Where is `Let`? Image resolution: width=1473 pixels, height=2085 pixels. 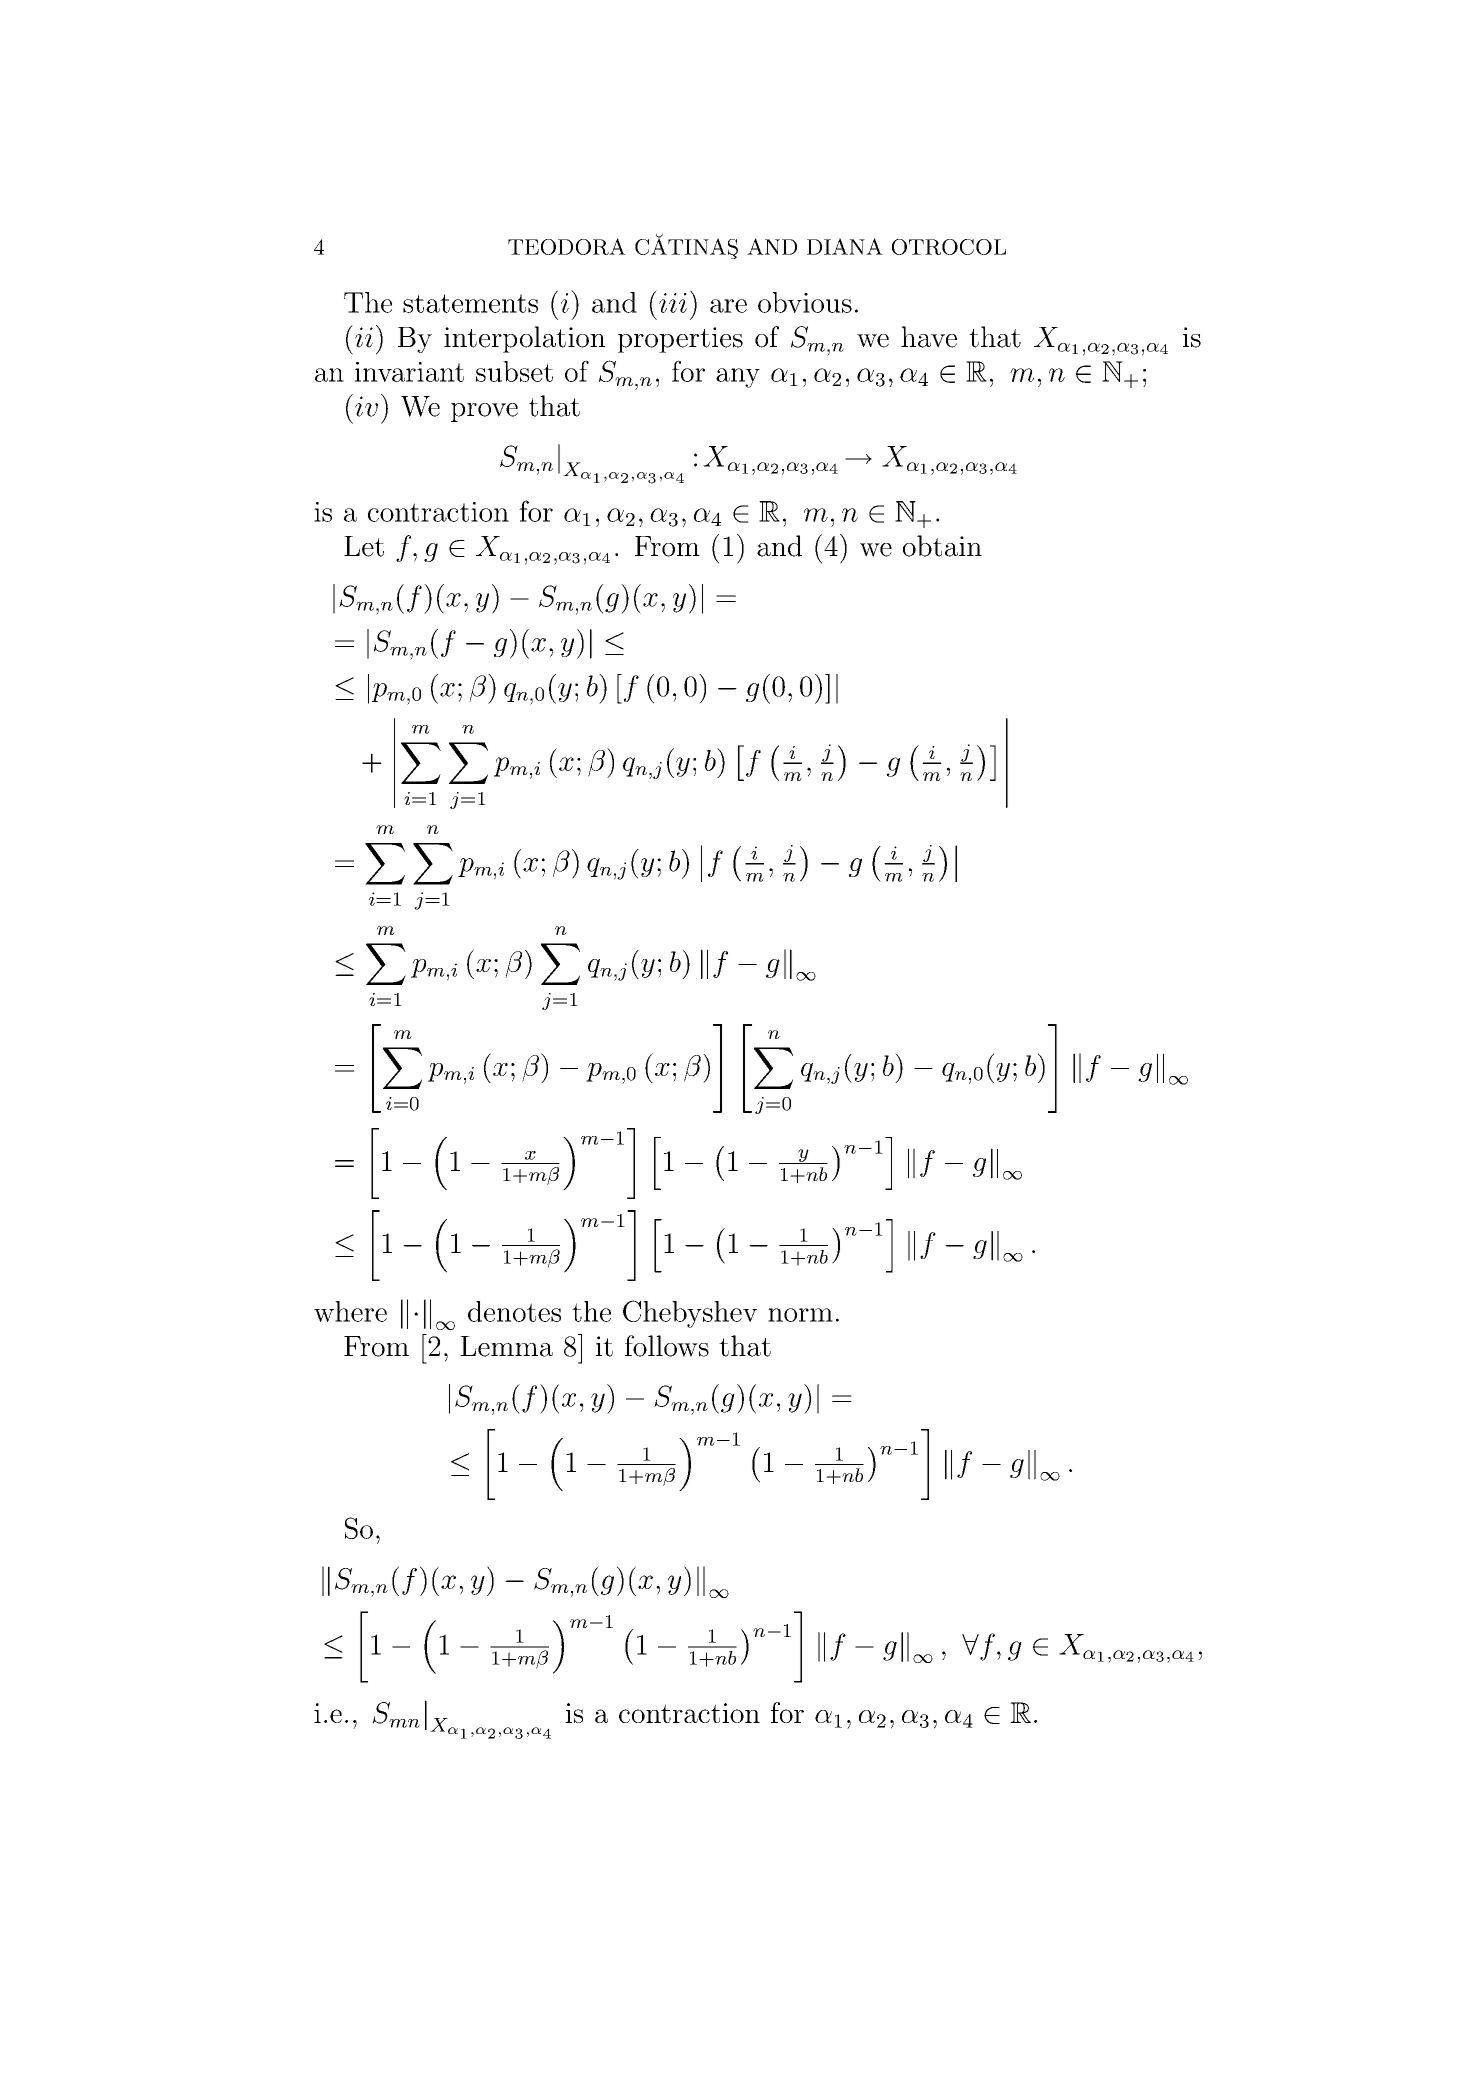 Let is located at coordinates (364, 546).
